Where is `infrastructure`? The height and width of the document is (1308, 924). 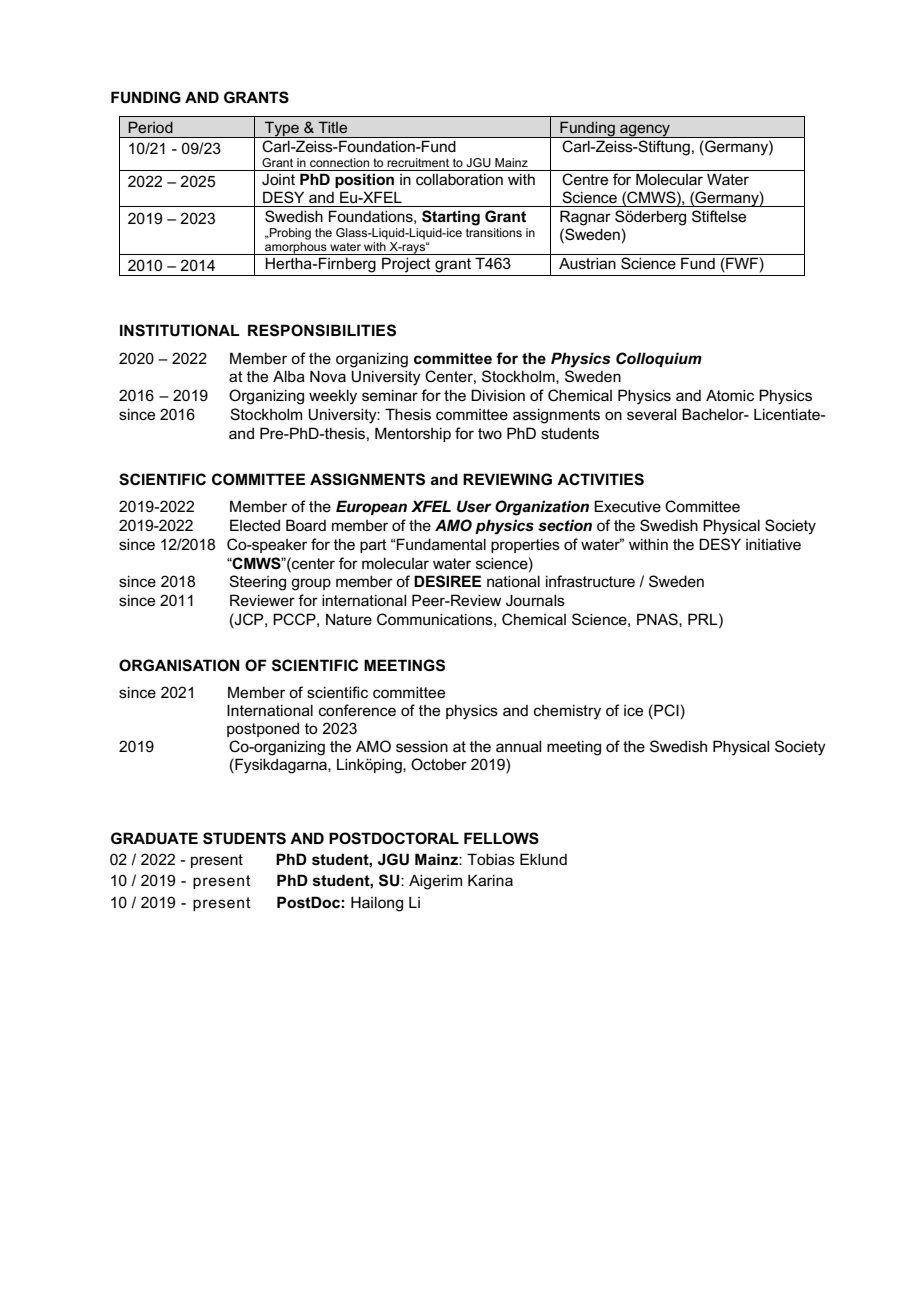 infrastructure is located at coordinates (590, 581).
